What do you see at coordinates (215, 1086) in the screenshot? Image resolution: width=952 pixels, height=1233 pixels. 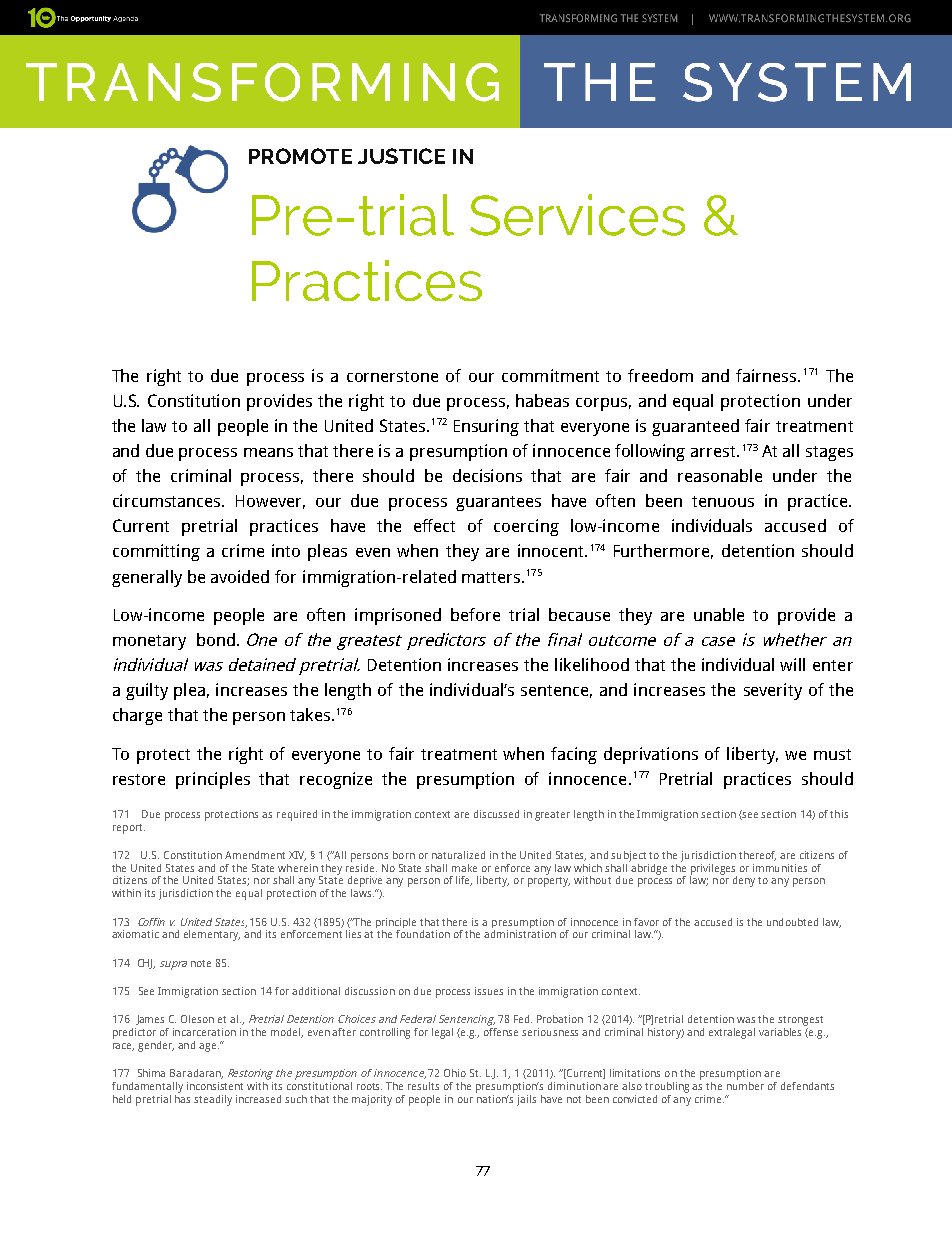 I see `inconsistent` at bounding box center [215, 1086].
